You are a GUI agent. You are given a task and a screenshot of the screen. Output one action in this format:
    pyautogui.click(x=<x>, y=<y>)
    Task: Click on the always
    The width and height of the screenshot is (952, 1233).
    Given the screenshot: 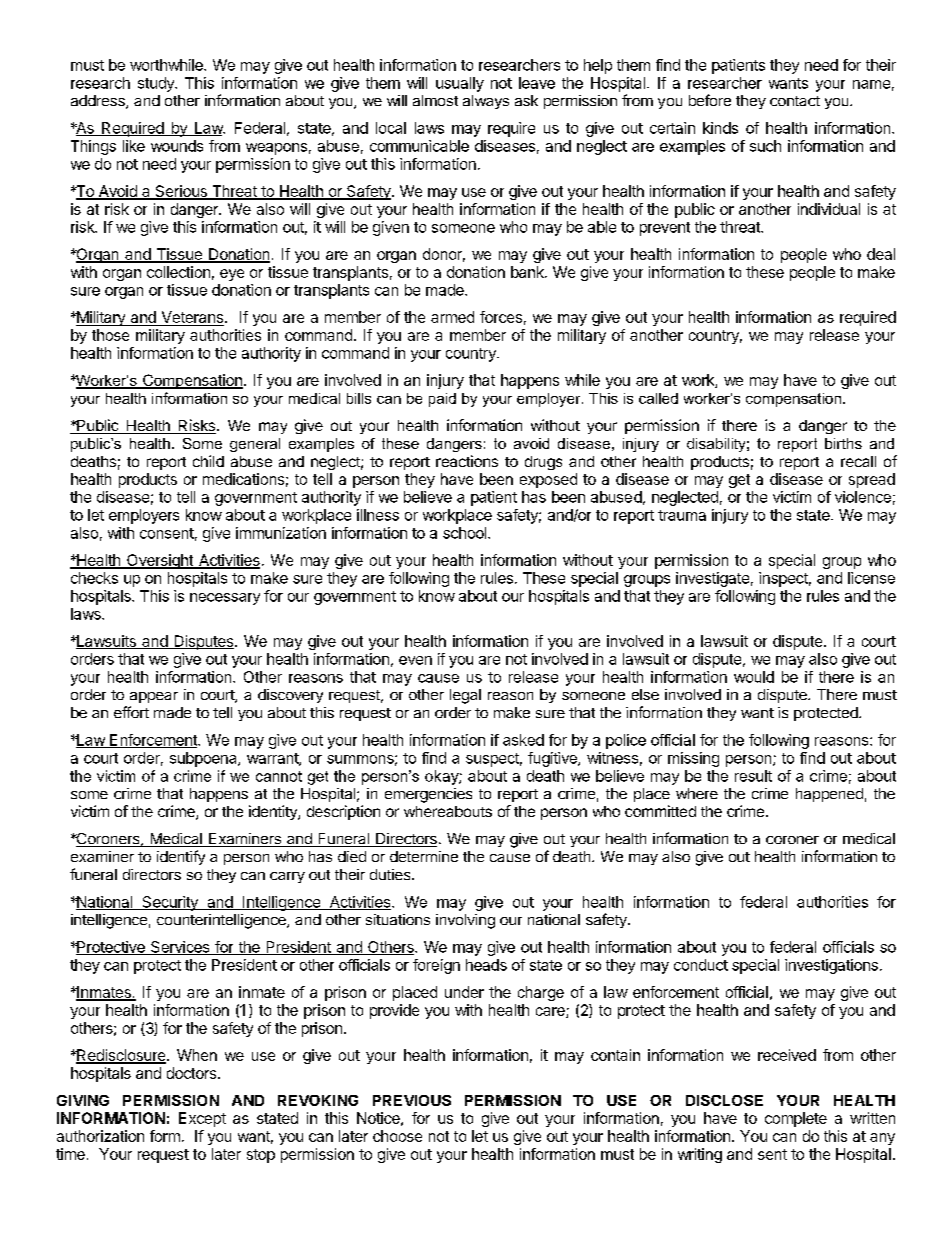 What is the action you would take?
    pyautogui.click(x=486, y=102)
